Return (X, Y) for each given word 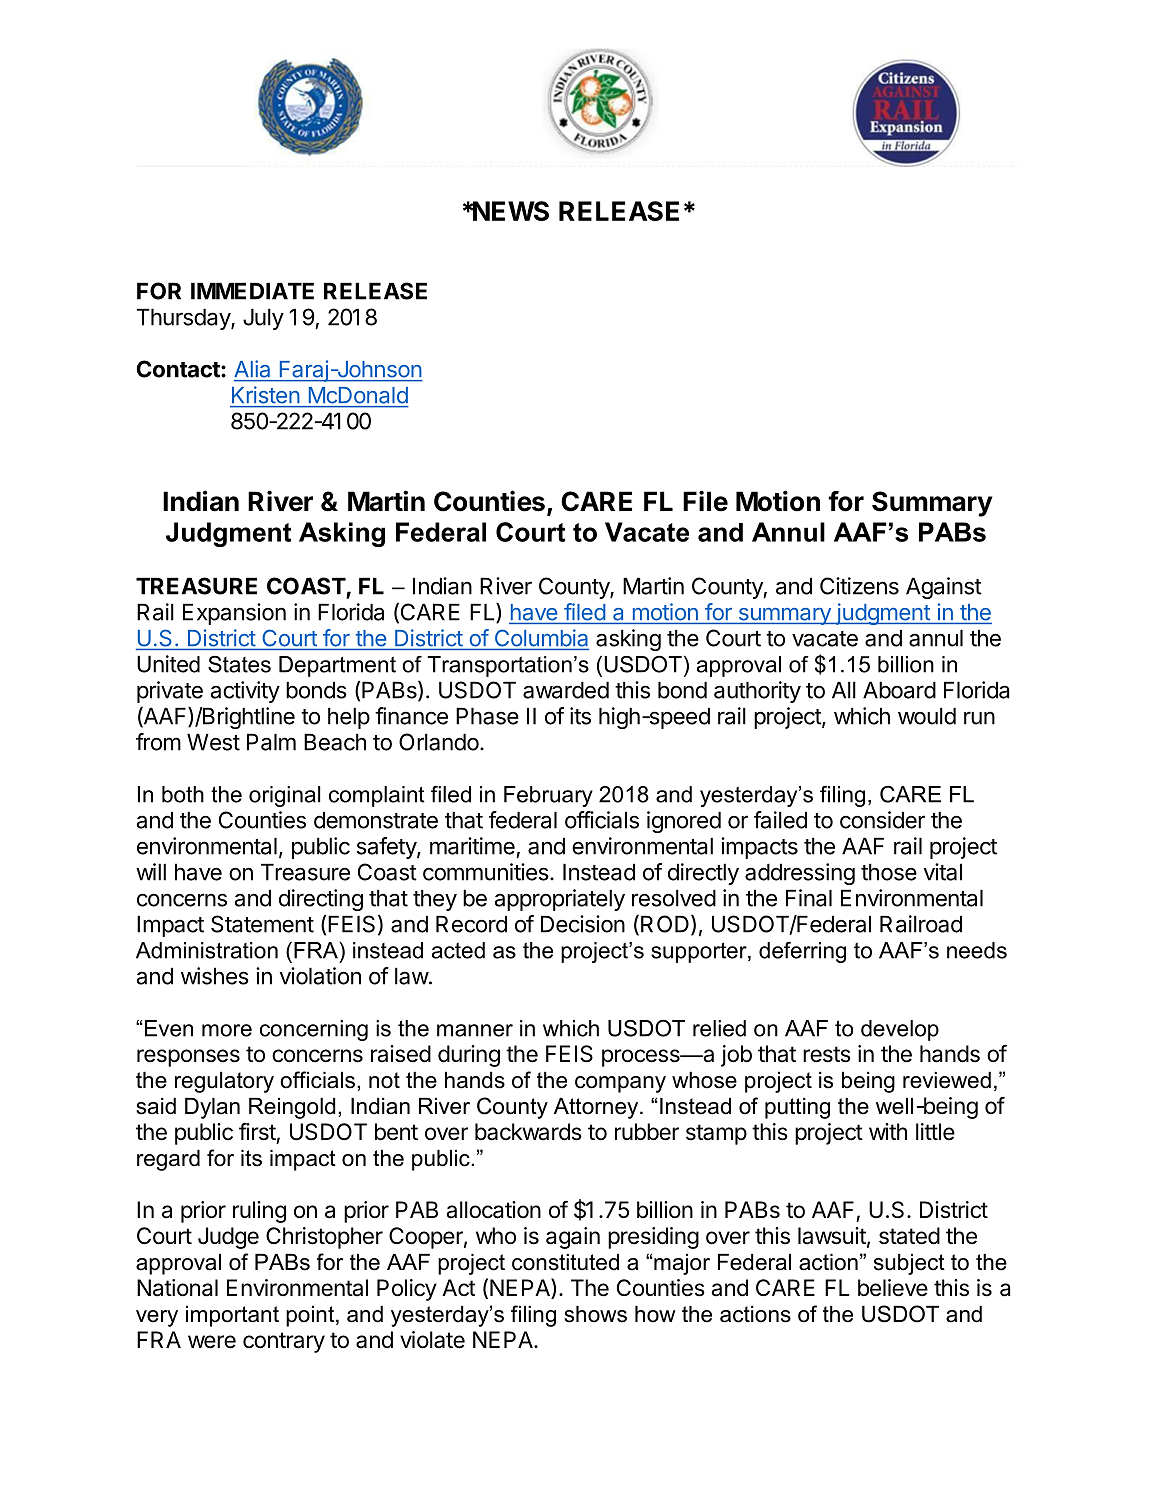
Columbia (540, 639)
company (620, 1084)
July (263, 319)
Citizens (859, 586)
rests (827, 1054)
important (232, 1316)
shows (595, 1314)
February (548, 796)
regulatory (224, 1082)
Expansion (234, 614)
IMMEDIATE (252, 291)
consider (882, 820)
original (284, 796)
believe (893, 1288)
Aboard (899, 690)
